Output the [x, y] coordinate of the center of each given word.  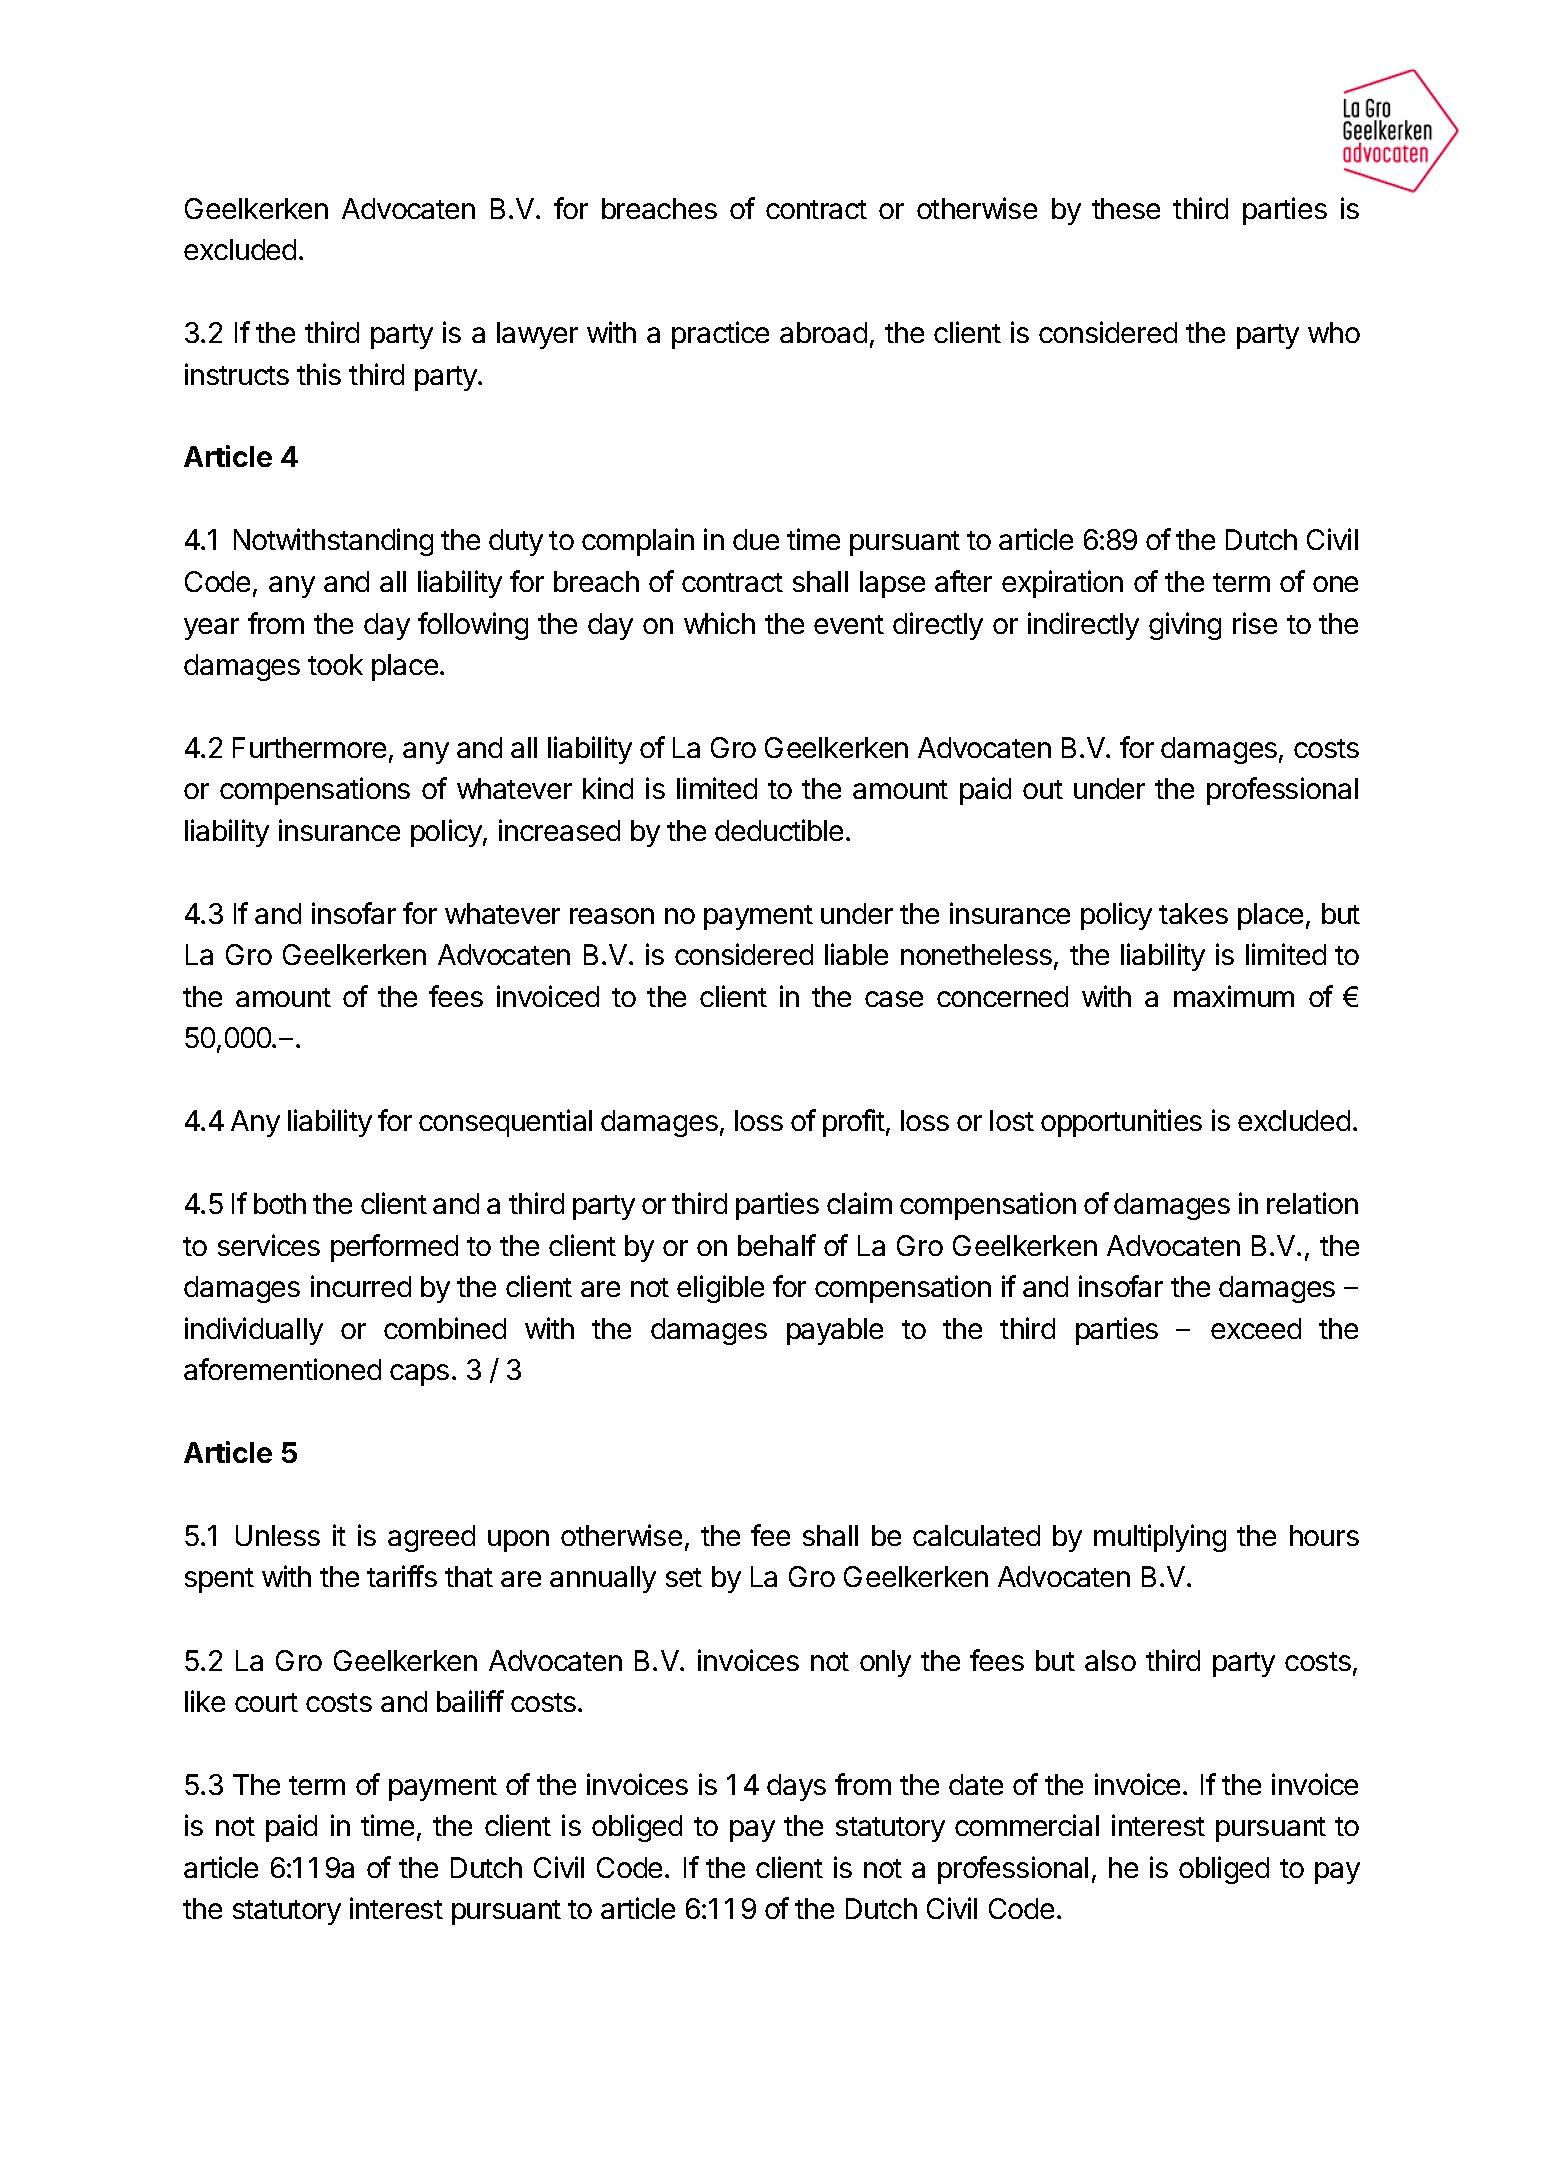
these [1126, 208]
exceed [1256, 1328]
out [1043, 789]
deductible [779, 830]
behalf [777, 1245]
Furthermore [309, 747]
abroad [823, 332]
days [796, 1787]
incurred [361, 1286]
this [319, 374]
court [266, 1702]
